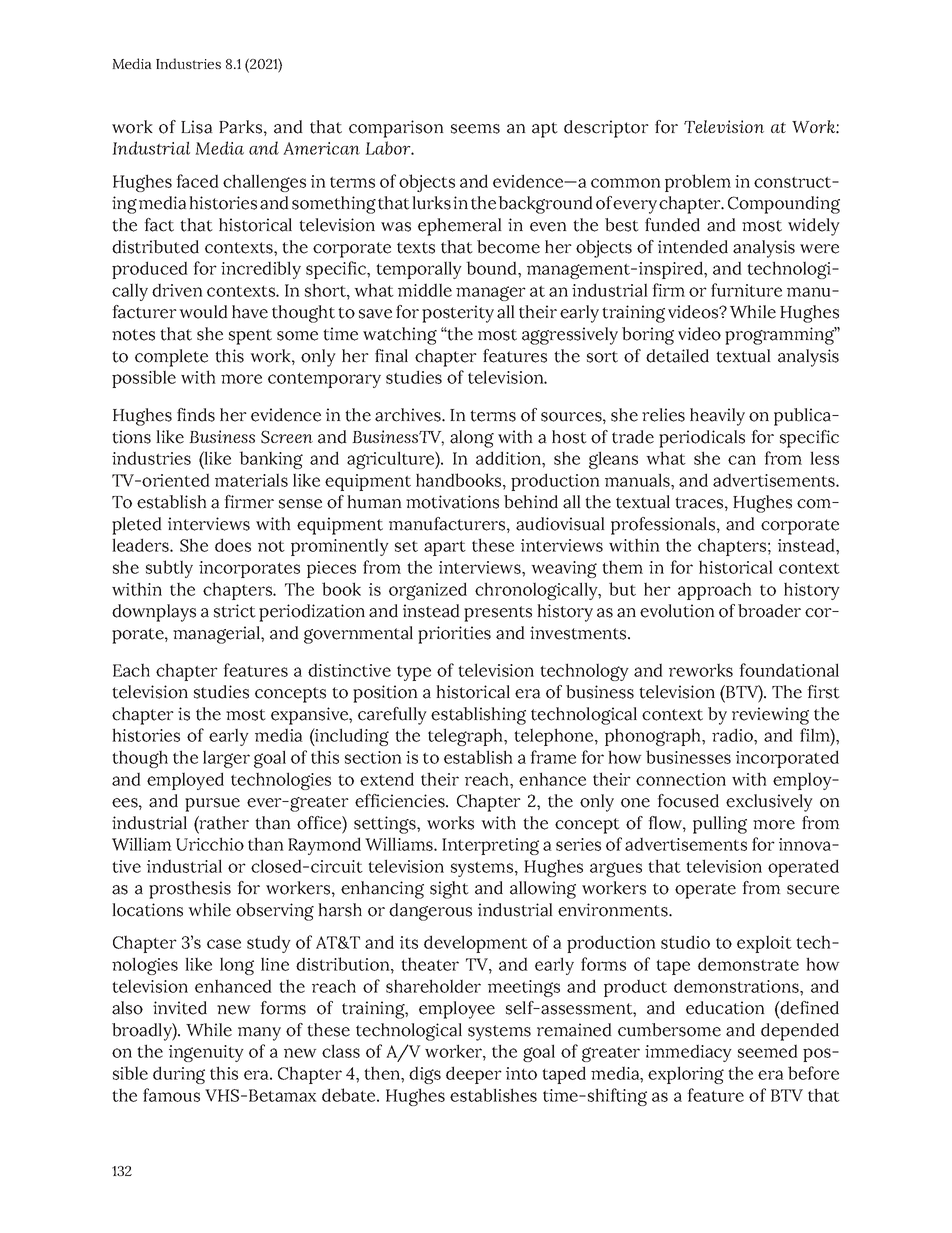 This screenshot has height=1233, width=952. I want to click on deeper, so click(474, 1075).
